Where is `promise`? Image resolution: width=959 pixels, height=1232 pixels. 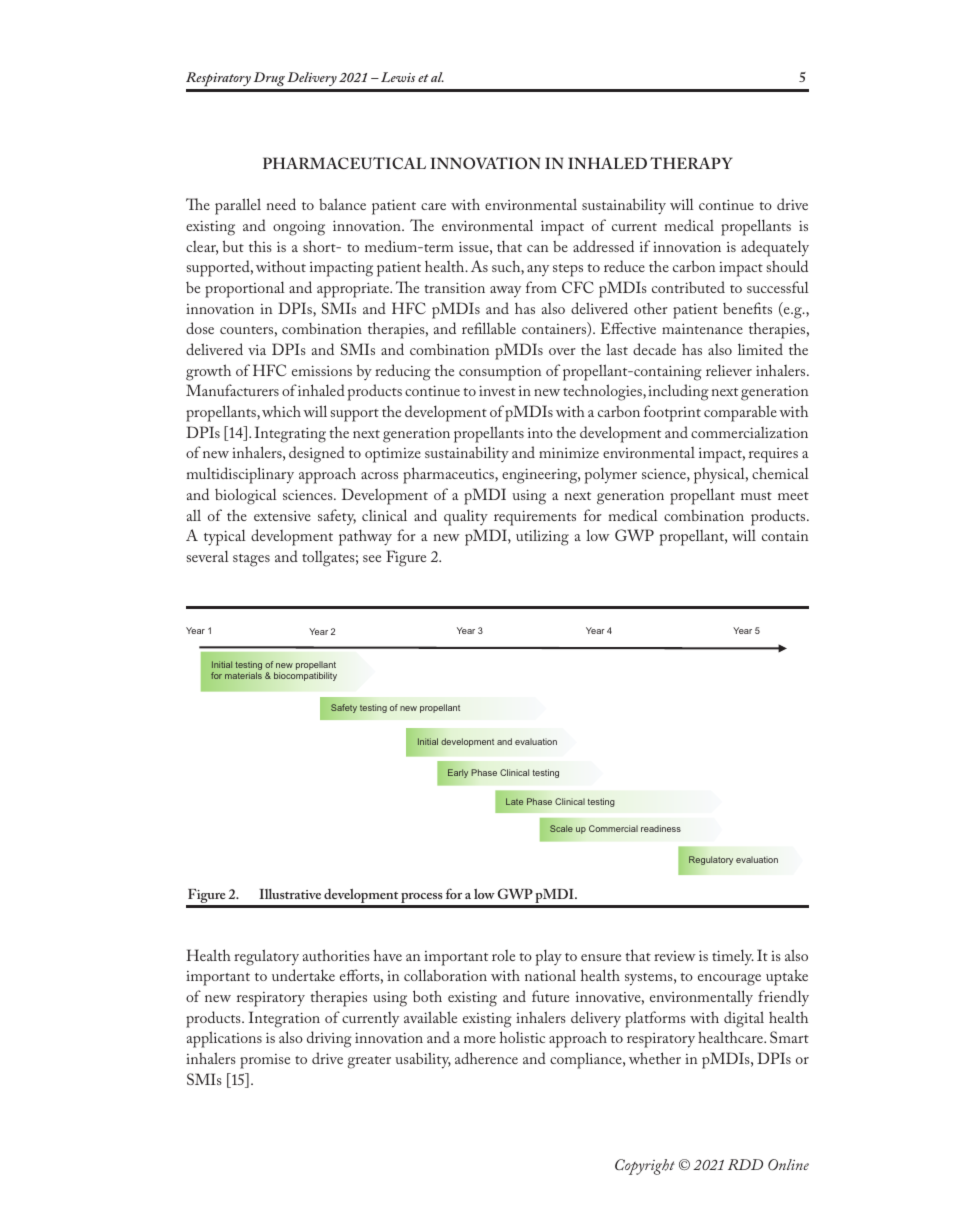 promise is located at coordinates (265, 1061).
